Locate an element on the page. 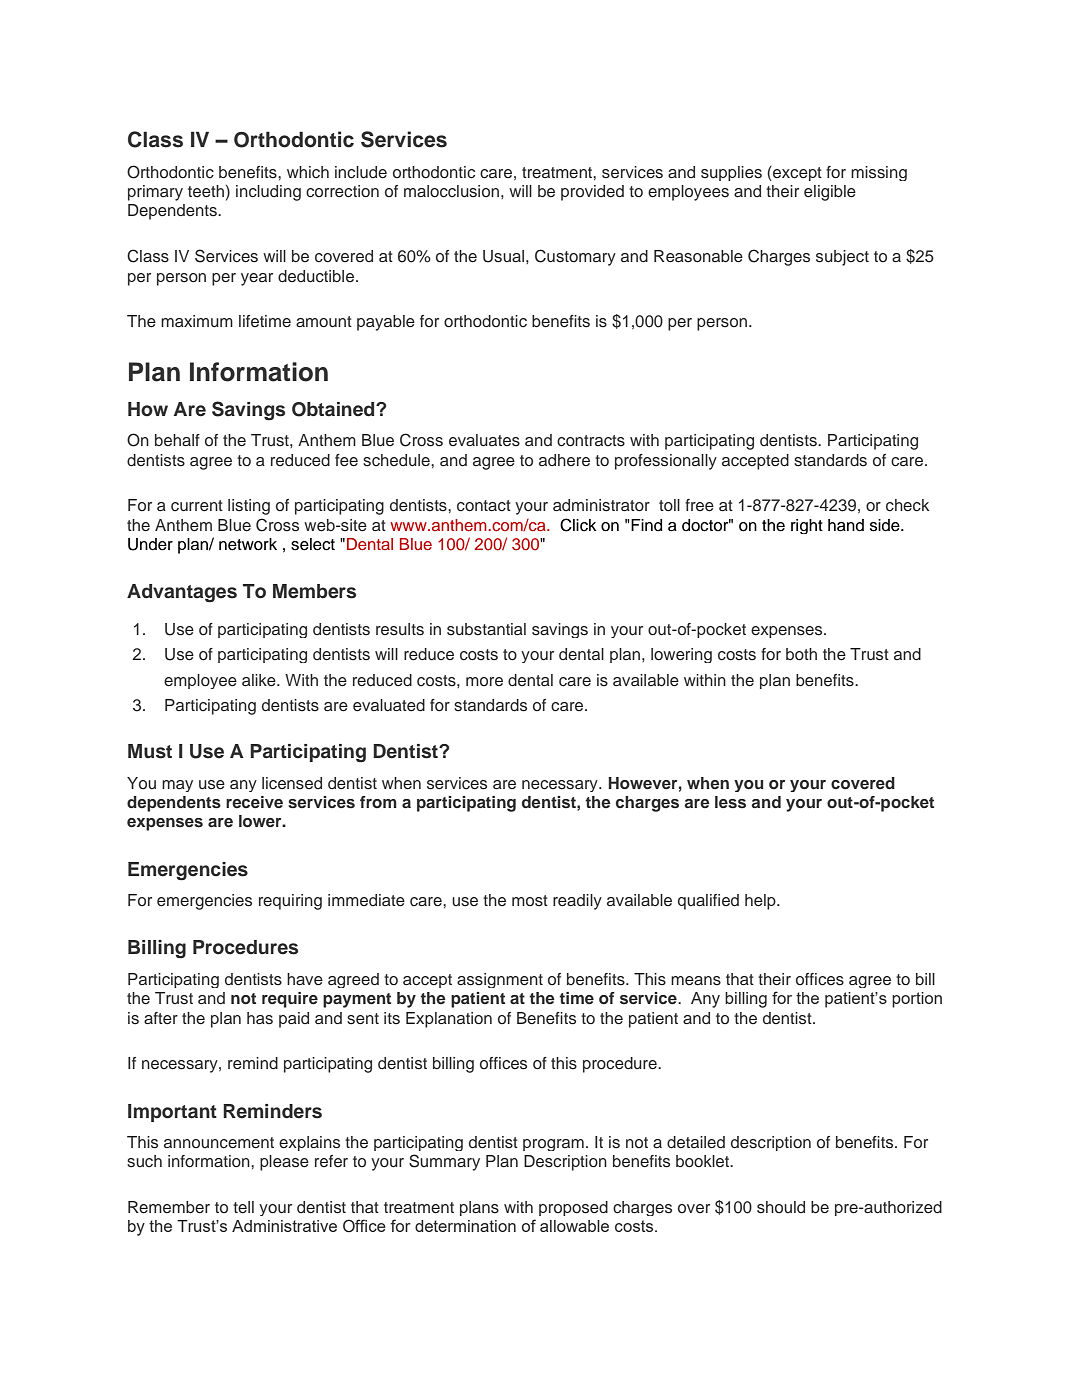  requiring is located at coordinates (290, 902).
